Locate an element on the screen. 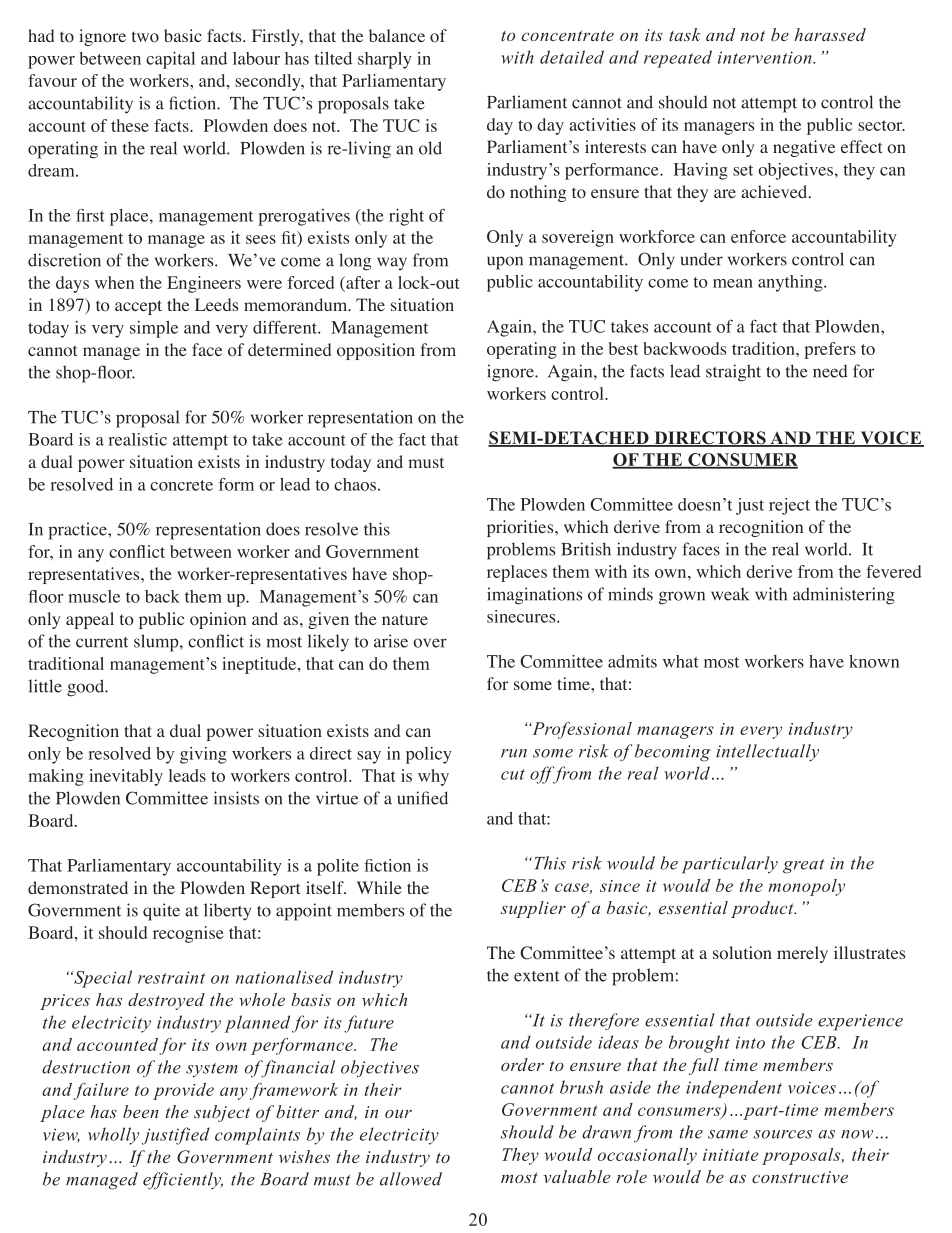  intervention is located at coordinates (766, 57).
